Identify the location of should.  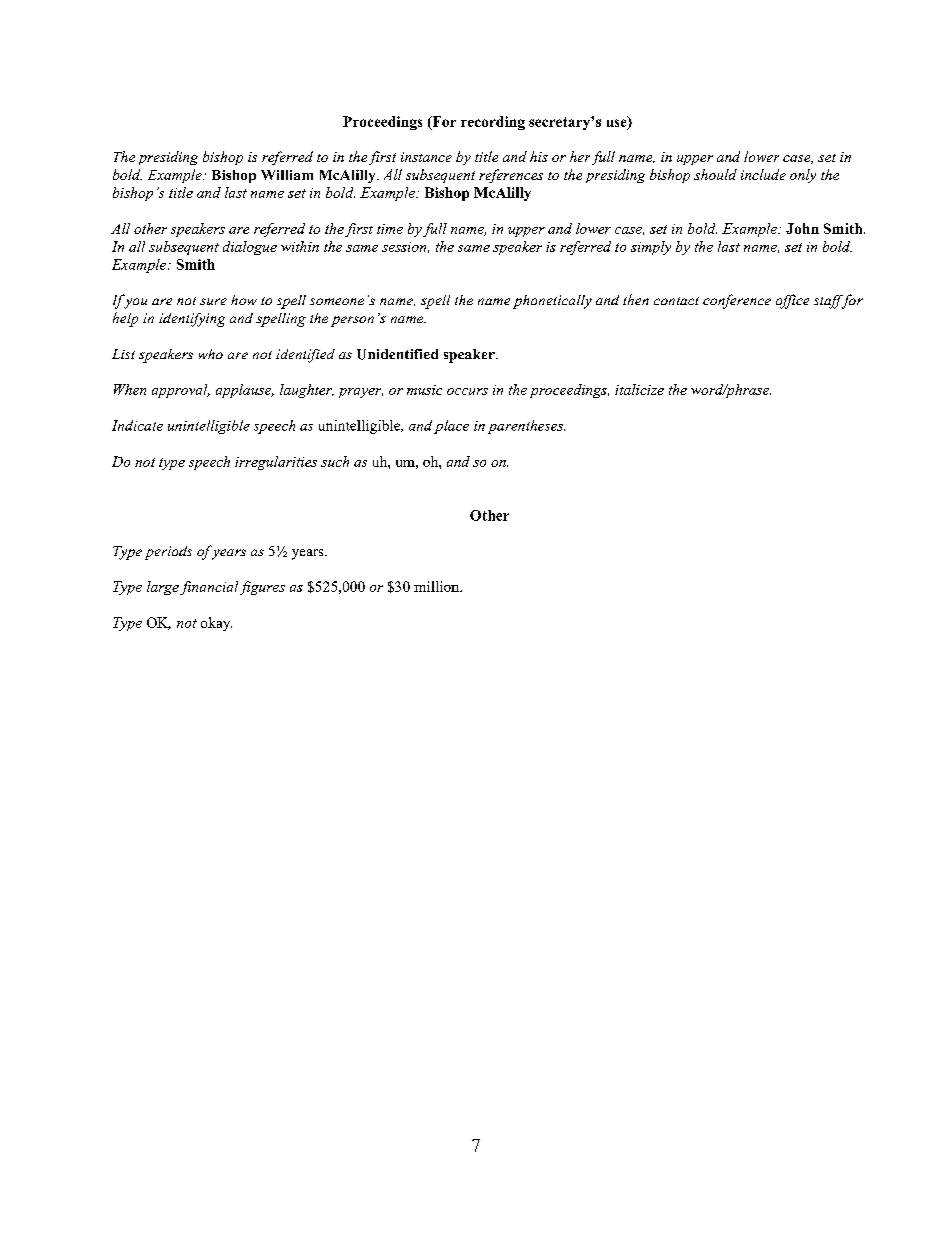
(715, 174).
